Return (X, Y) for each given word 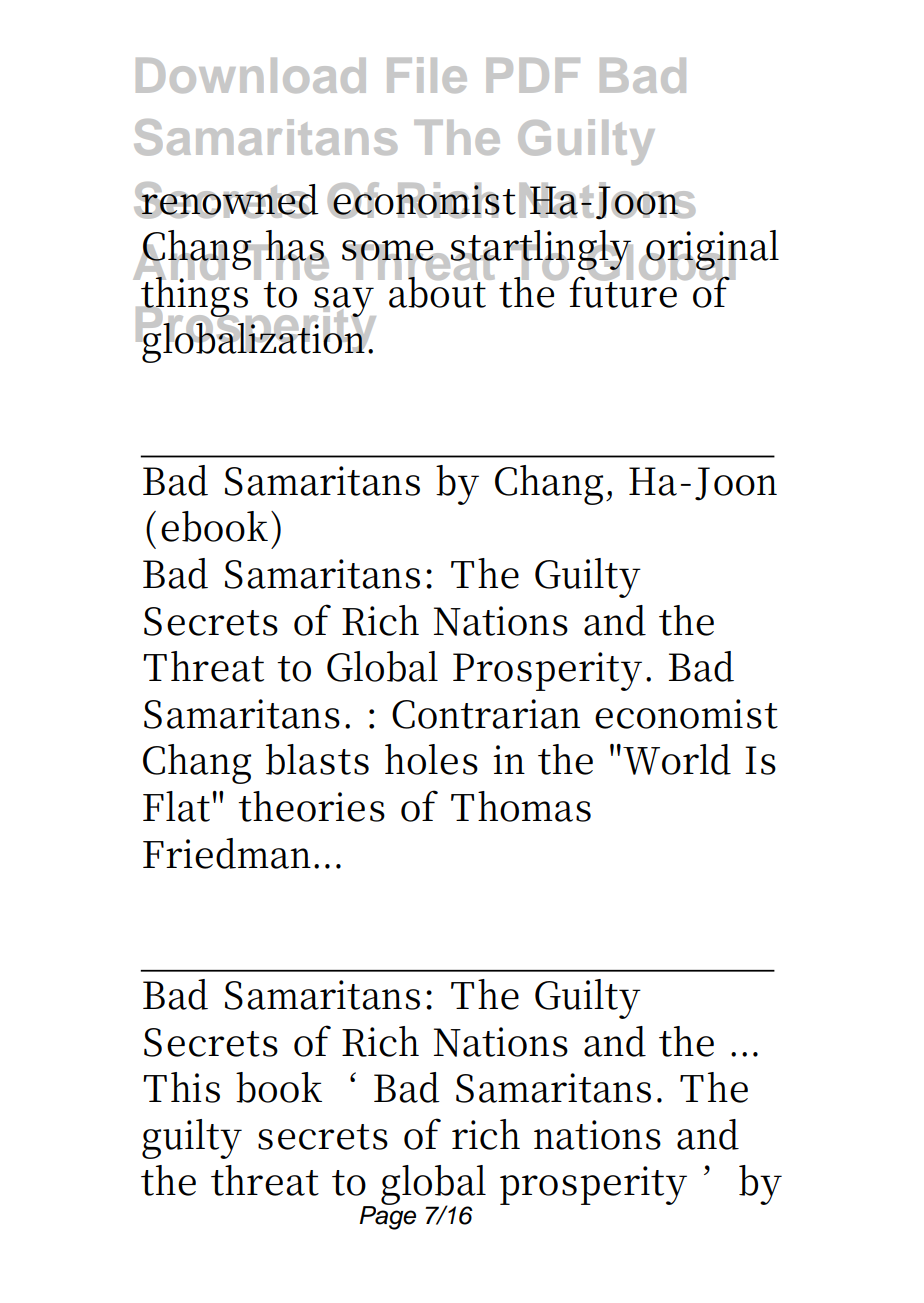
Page (387, 1216)
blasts (317, 759)
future (624, 290)
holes (431, 759)
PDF (533, 75)
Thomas (521, 806)
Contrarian (486, 714)
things (194, 297)
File (427, 75)
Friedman (229, 853)
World (677, 759)
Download (251, 75)
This (181, 1087)
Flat (176, 806)
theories (311, 806)
